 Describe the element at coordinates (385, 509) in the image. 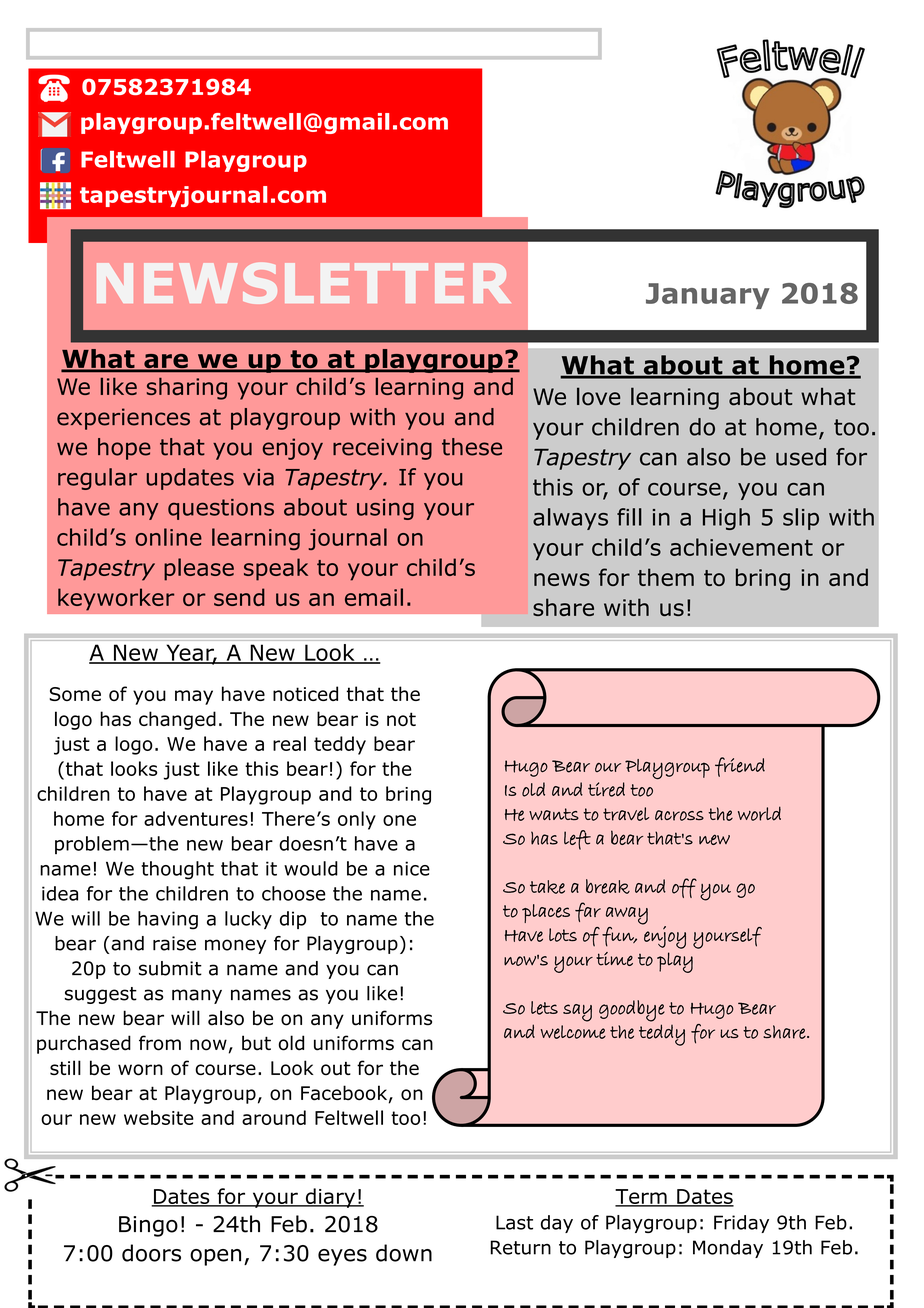

I see `using` at that location.
